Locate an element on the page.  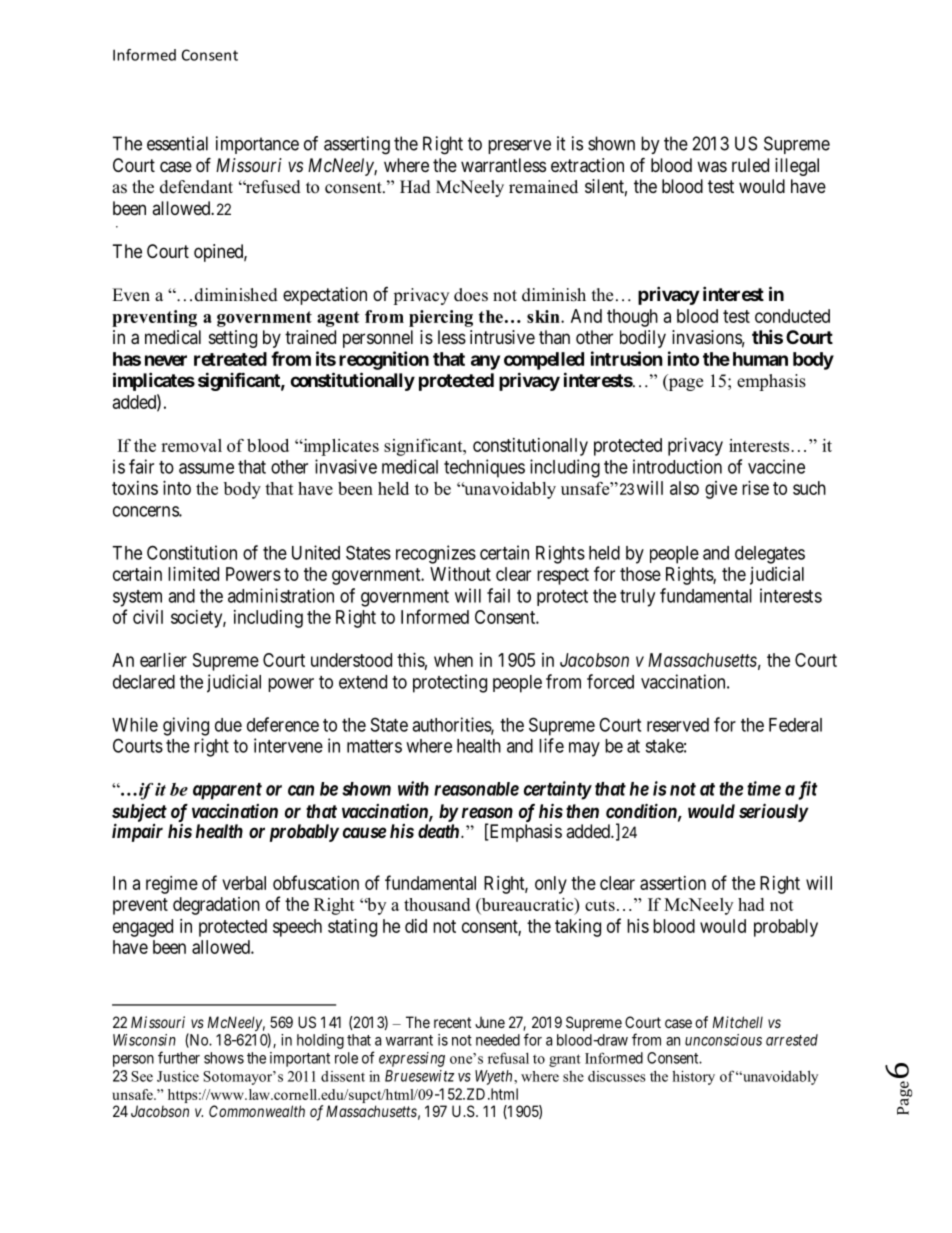
preserve is located at coordinates (519, 147).
